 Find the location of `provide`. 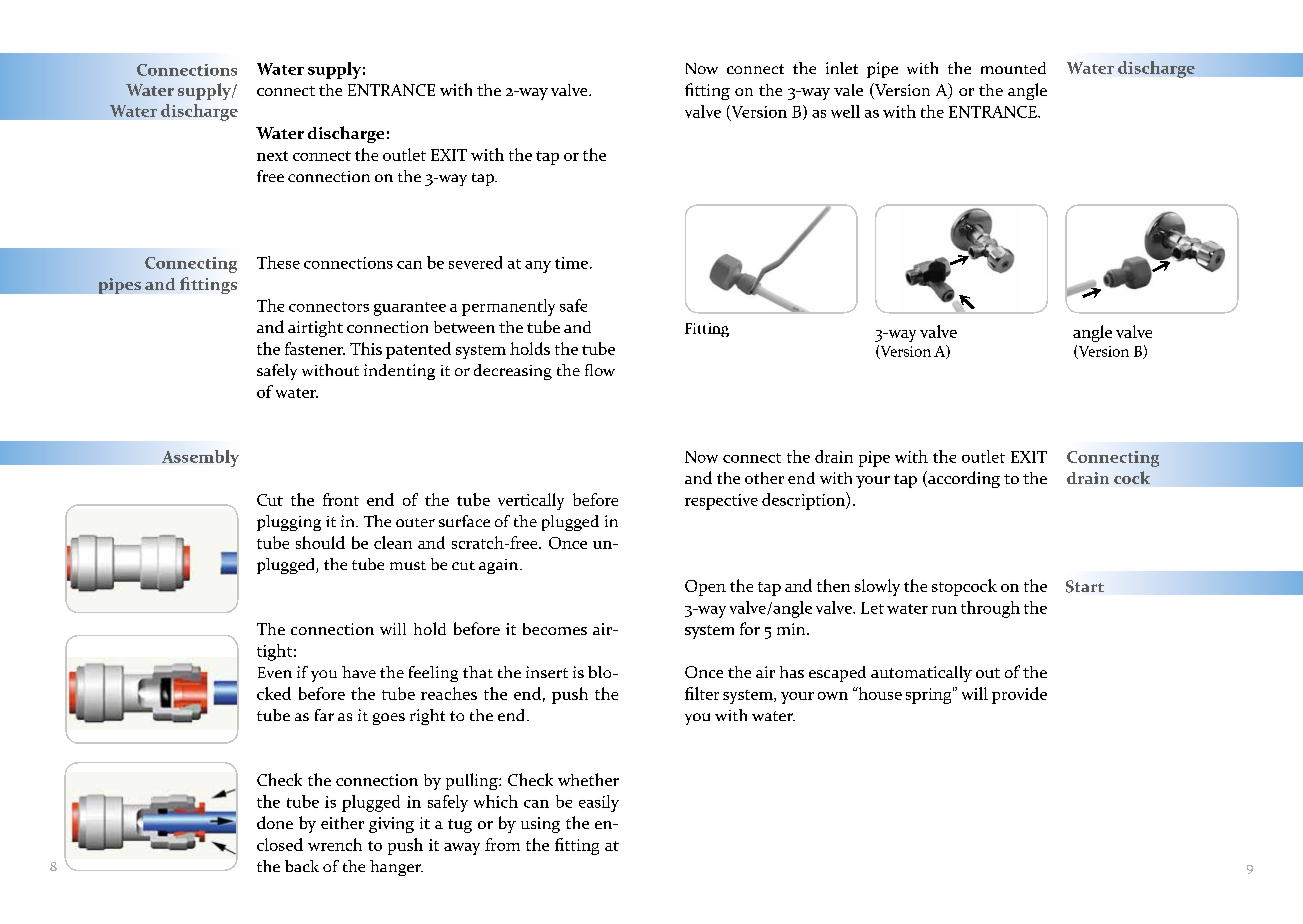

provide is located at coordinates (1019, 695).
